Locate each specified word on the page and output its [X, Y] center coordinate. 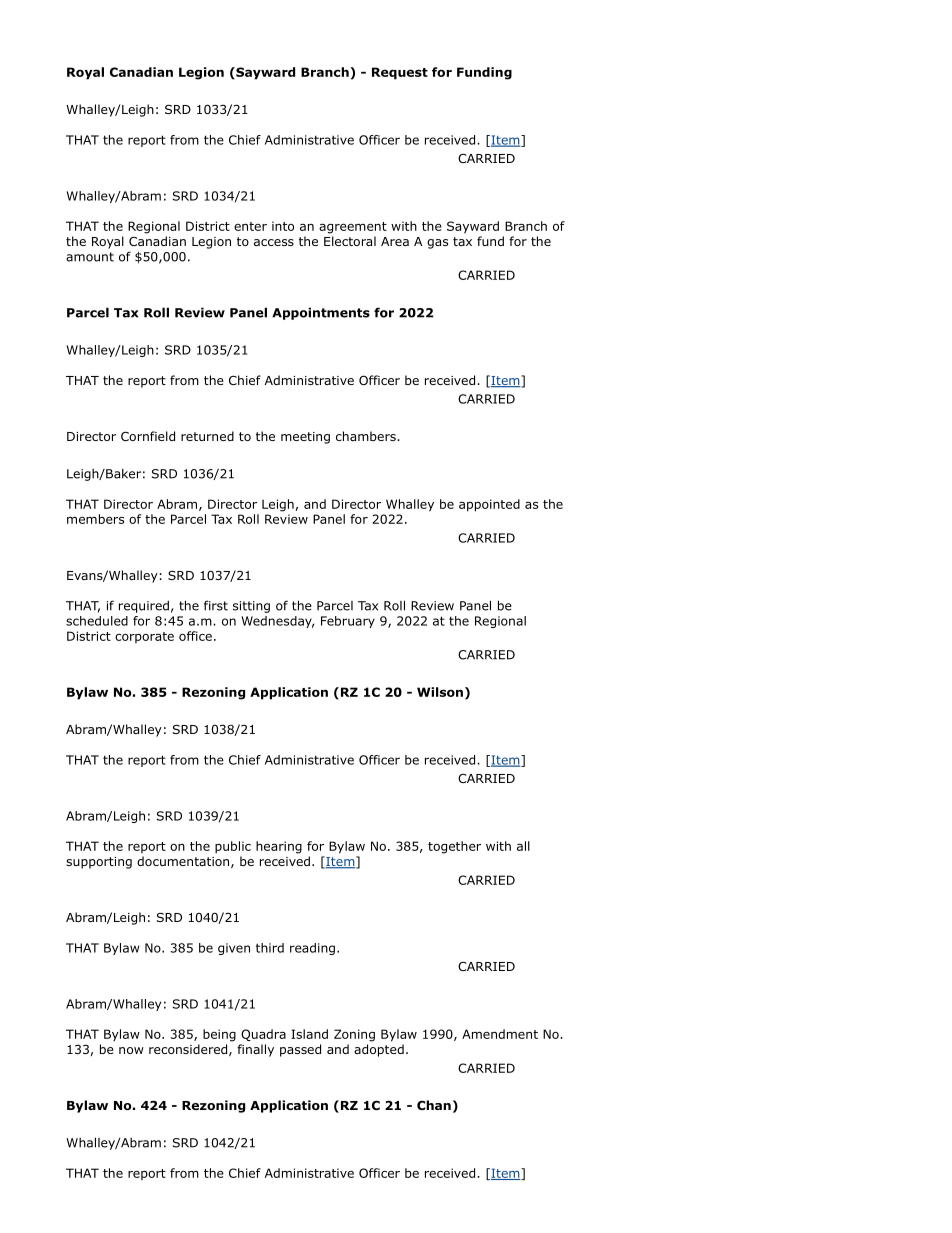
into [283, 226]
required [144, 606]
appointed [489, 505]
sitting [251, 607]
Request [400, 73]
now [131, 1050]
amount [90, 257]
